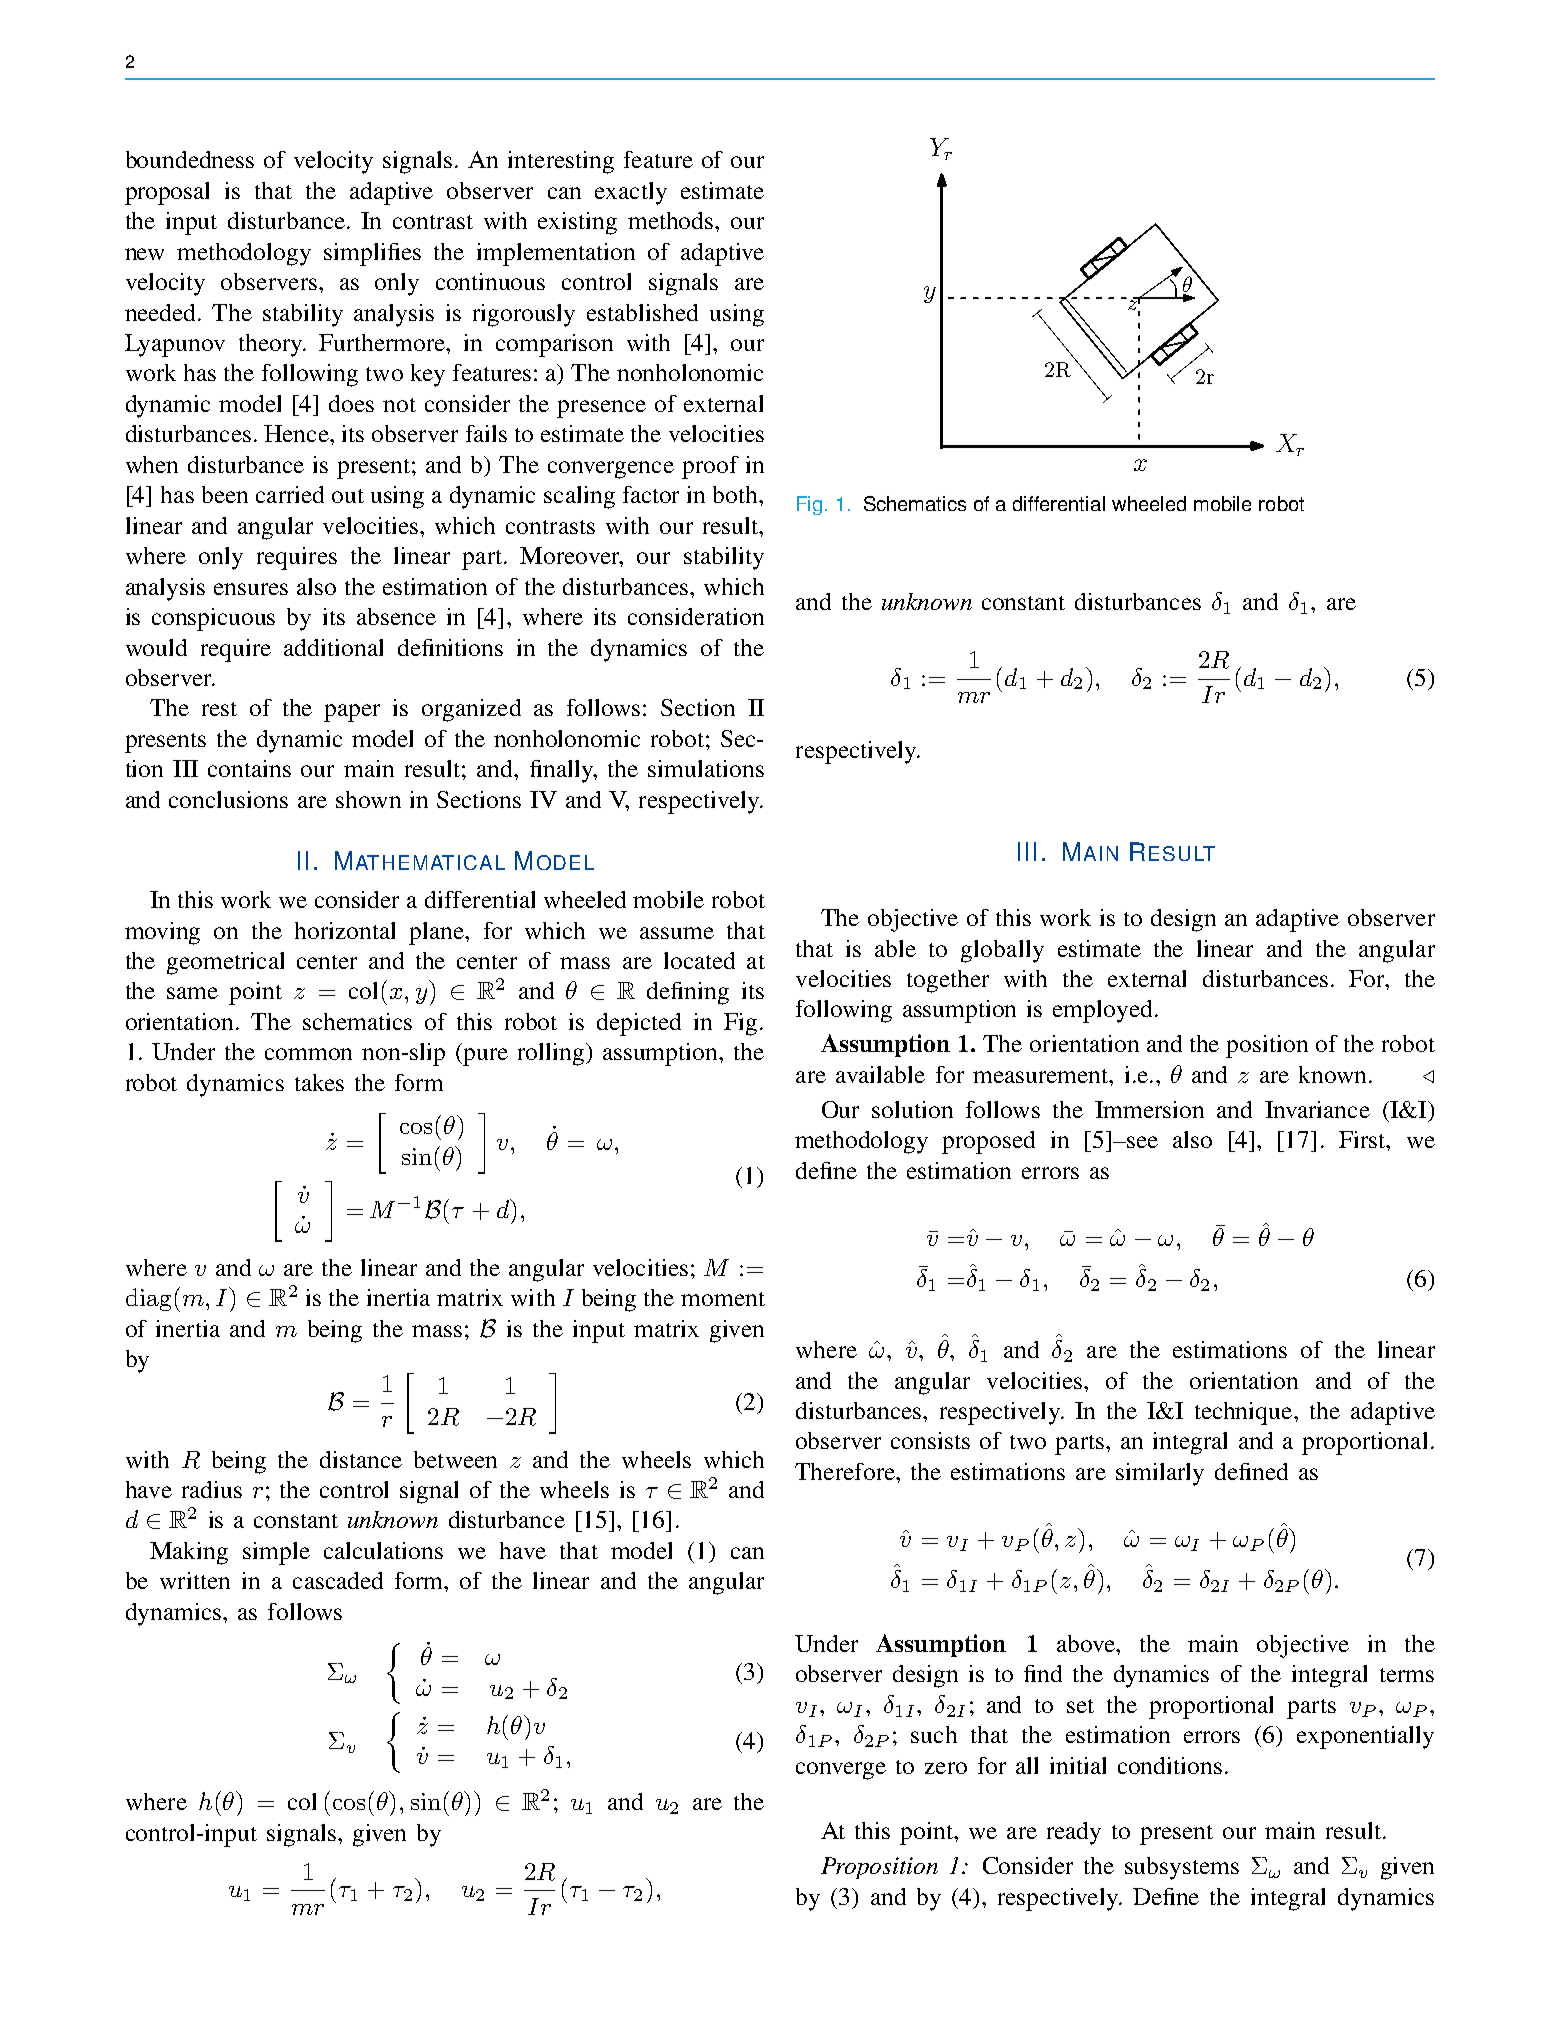 This page has width=1560, height=2018. I want to click on common, so click(308, 1054).
